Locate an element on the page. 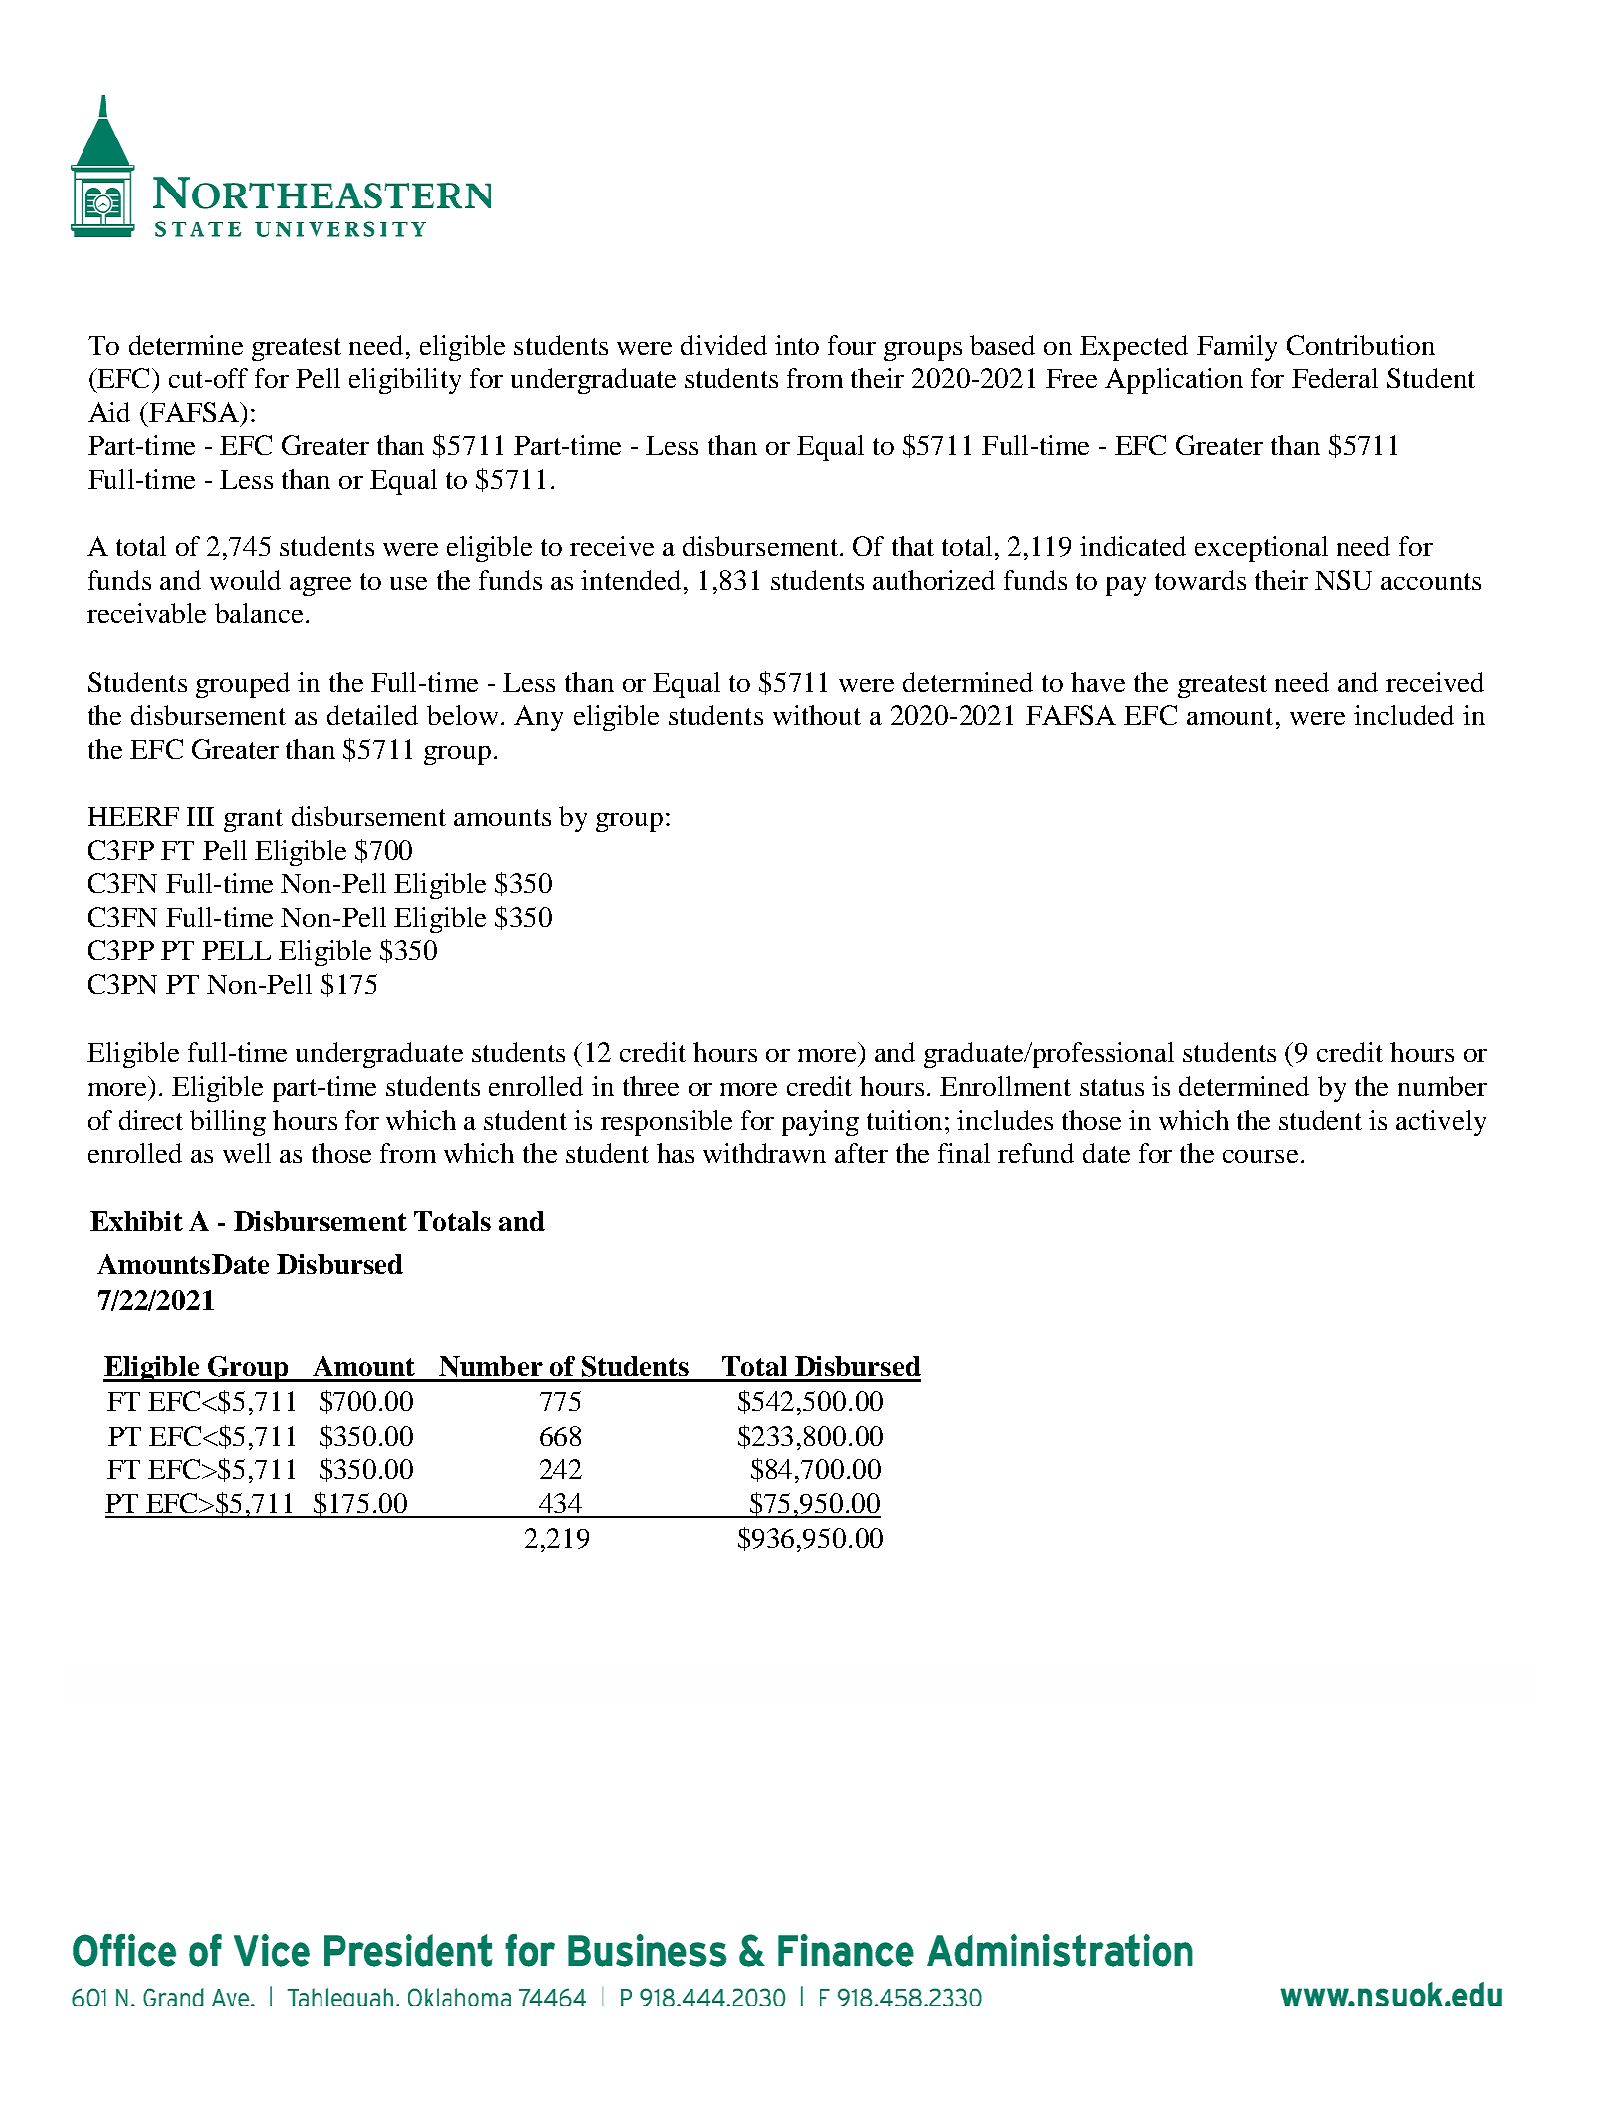 The height and width of the image is (2101, 1623). into is located at coordinates (797, 345).
